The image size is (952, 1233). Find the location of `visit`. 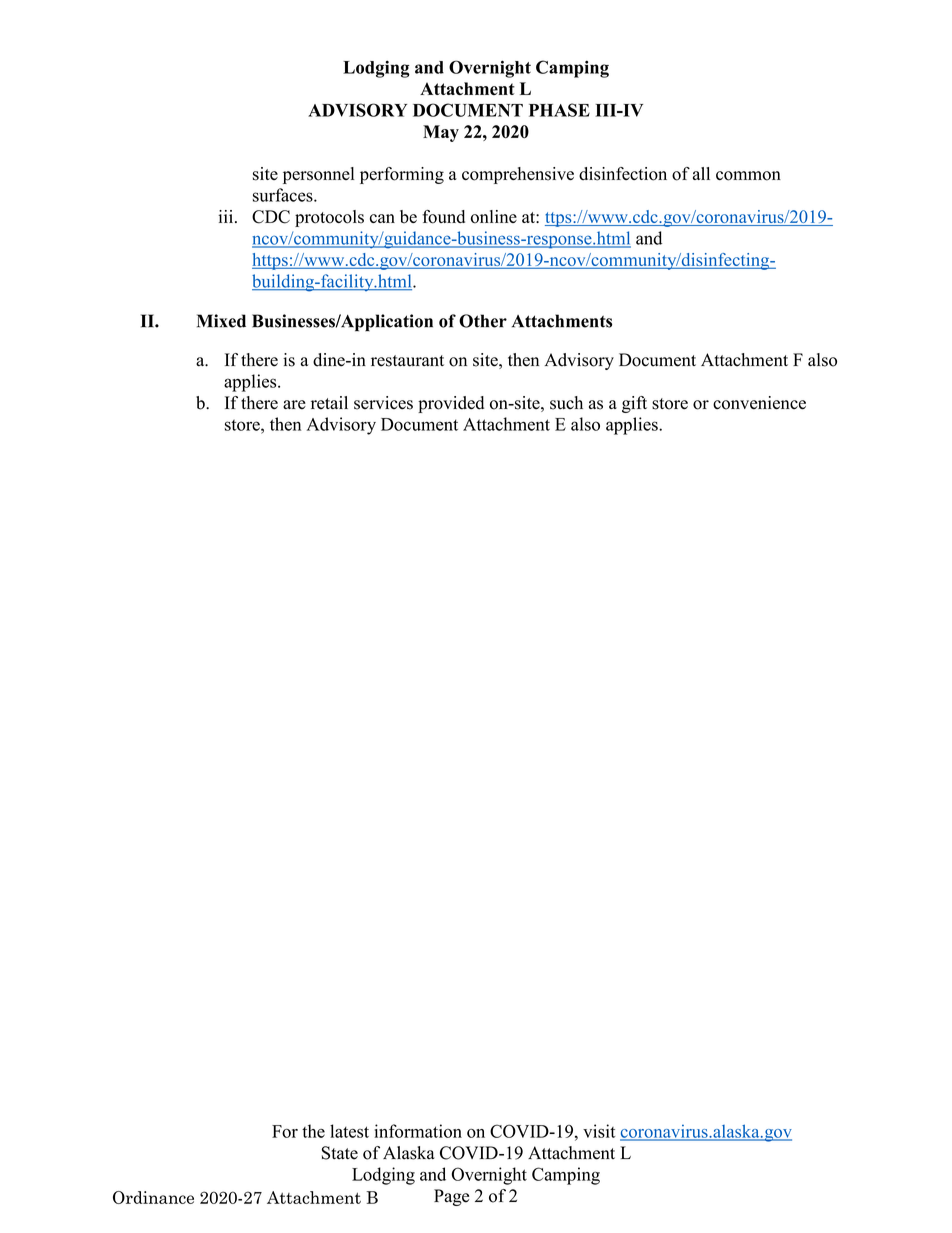

visit is located at coordinates (599, 1131).
